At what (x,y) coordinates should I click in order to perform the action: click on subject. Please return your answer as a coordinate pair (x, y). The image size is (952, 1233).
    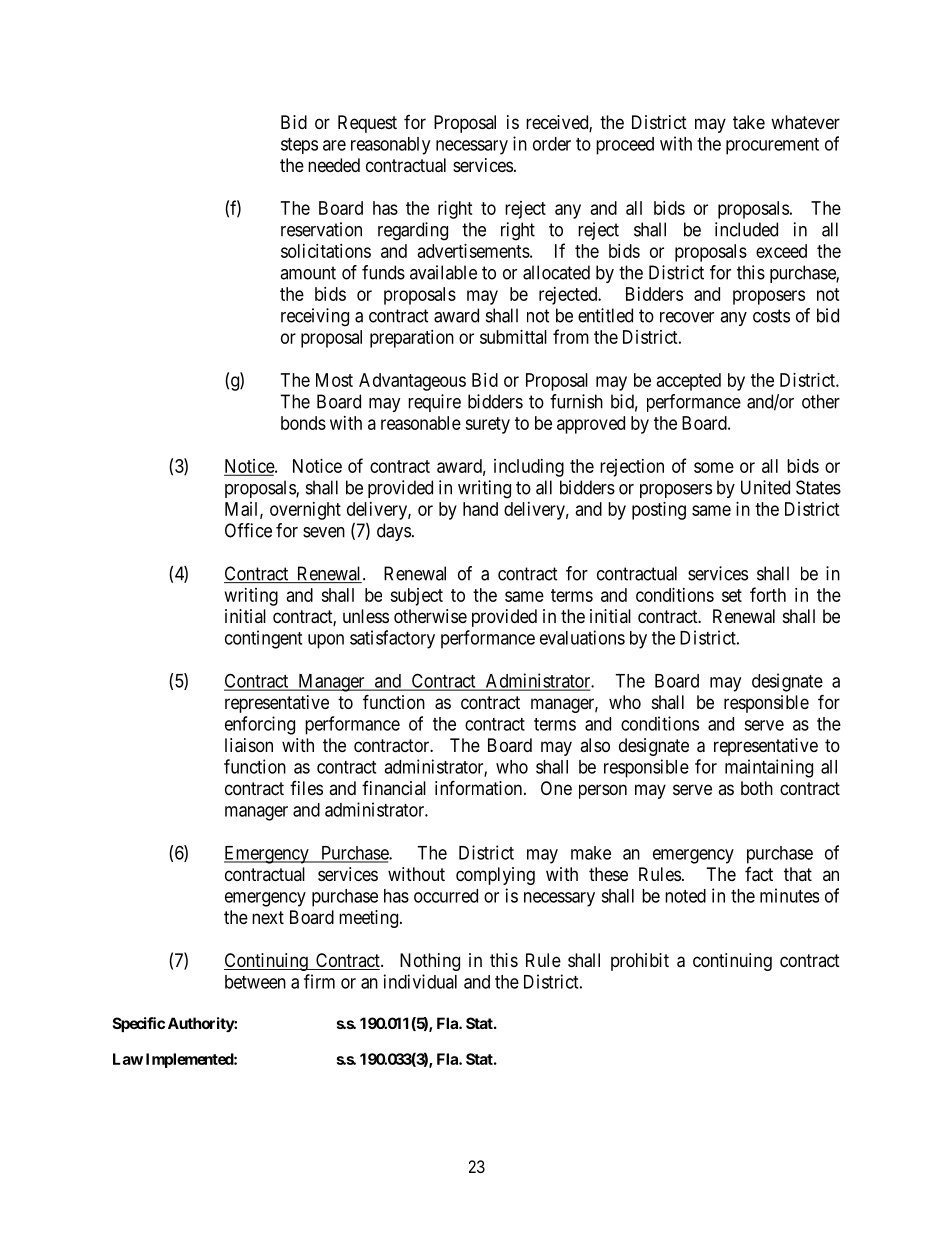
    Looking at the image, I should click on (416, 597).
